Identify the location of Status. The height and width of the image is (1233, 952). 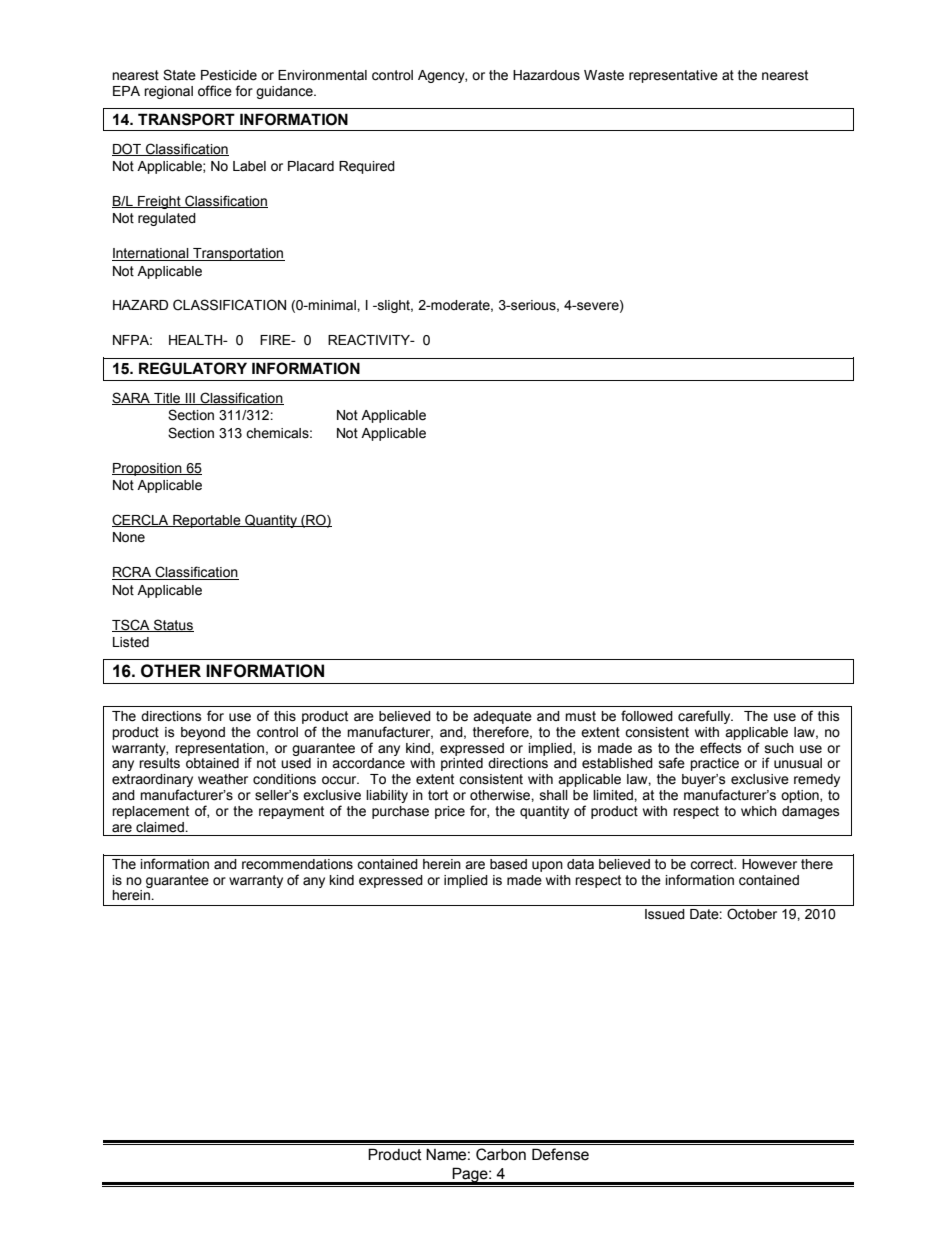
(173, 625).
